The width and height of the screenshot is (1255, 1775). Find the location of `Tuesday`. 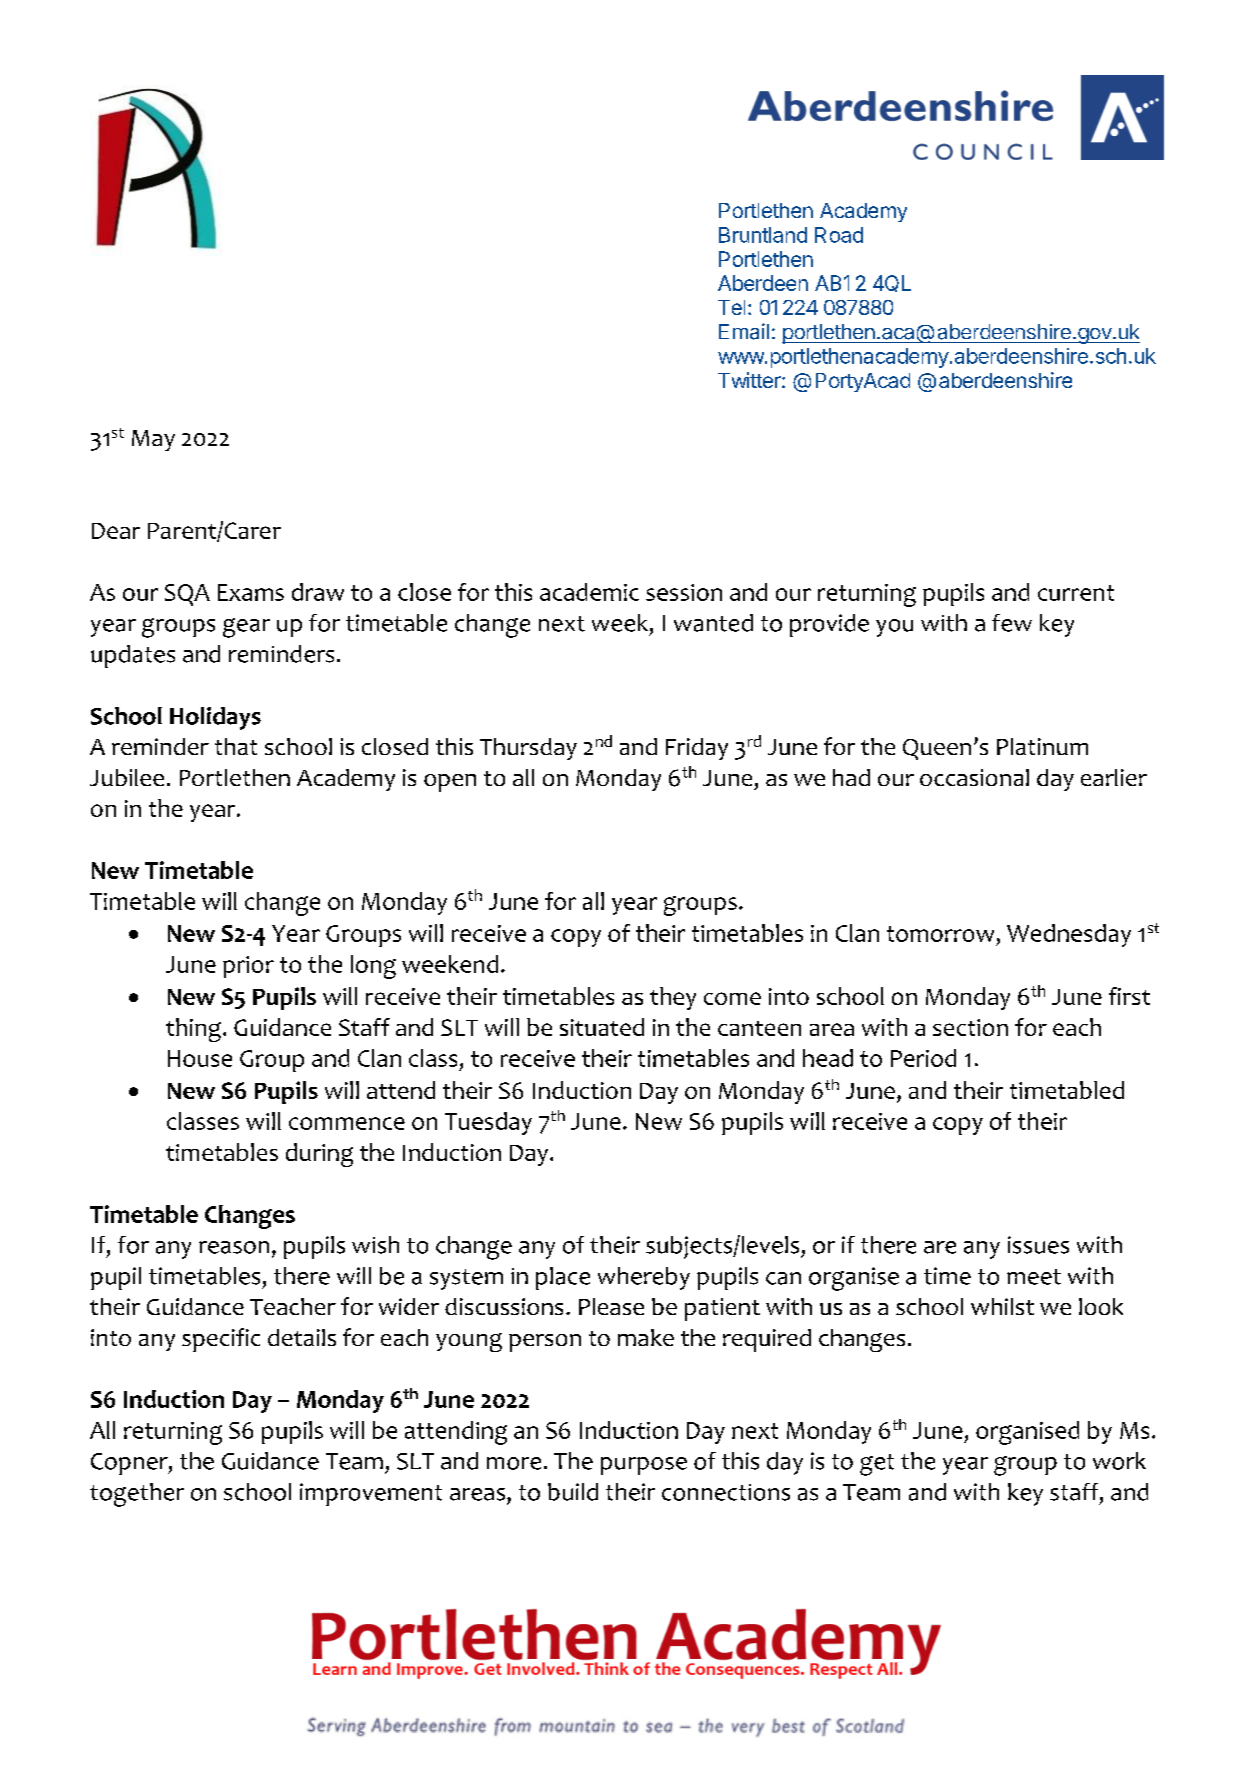

Tuesday is located at coordinates (488, 1123).
